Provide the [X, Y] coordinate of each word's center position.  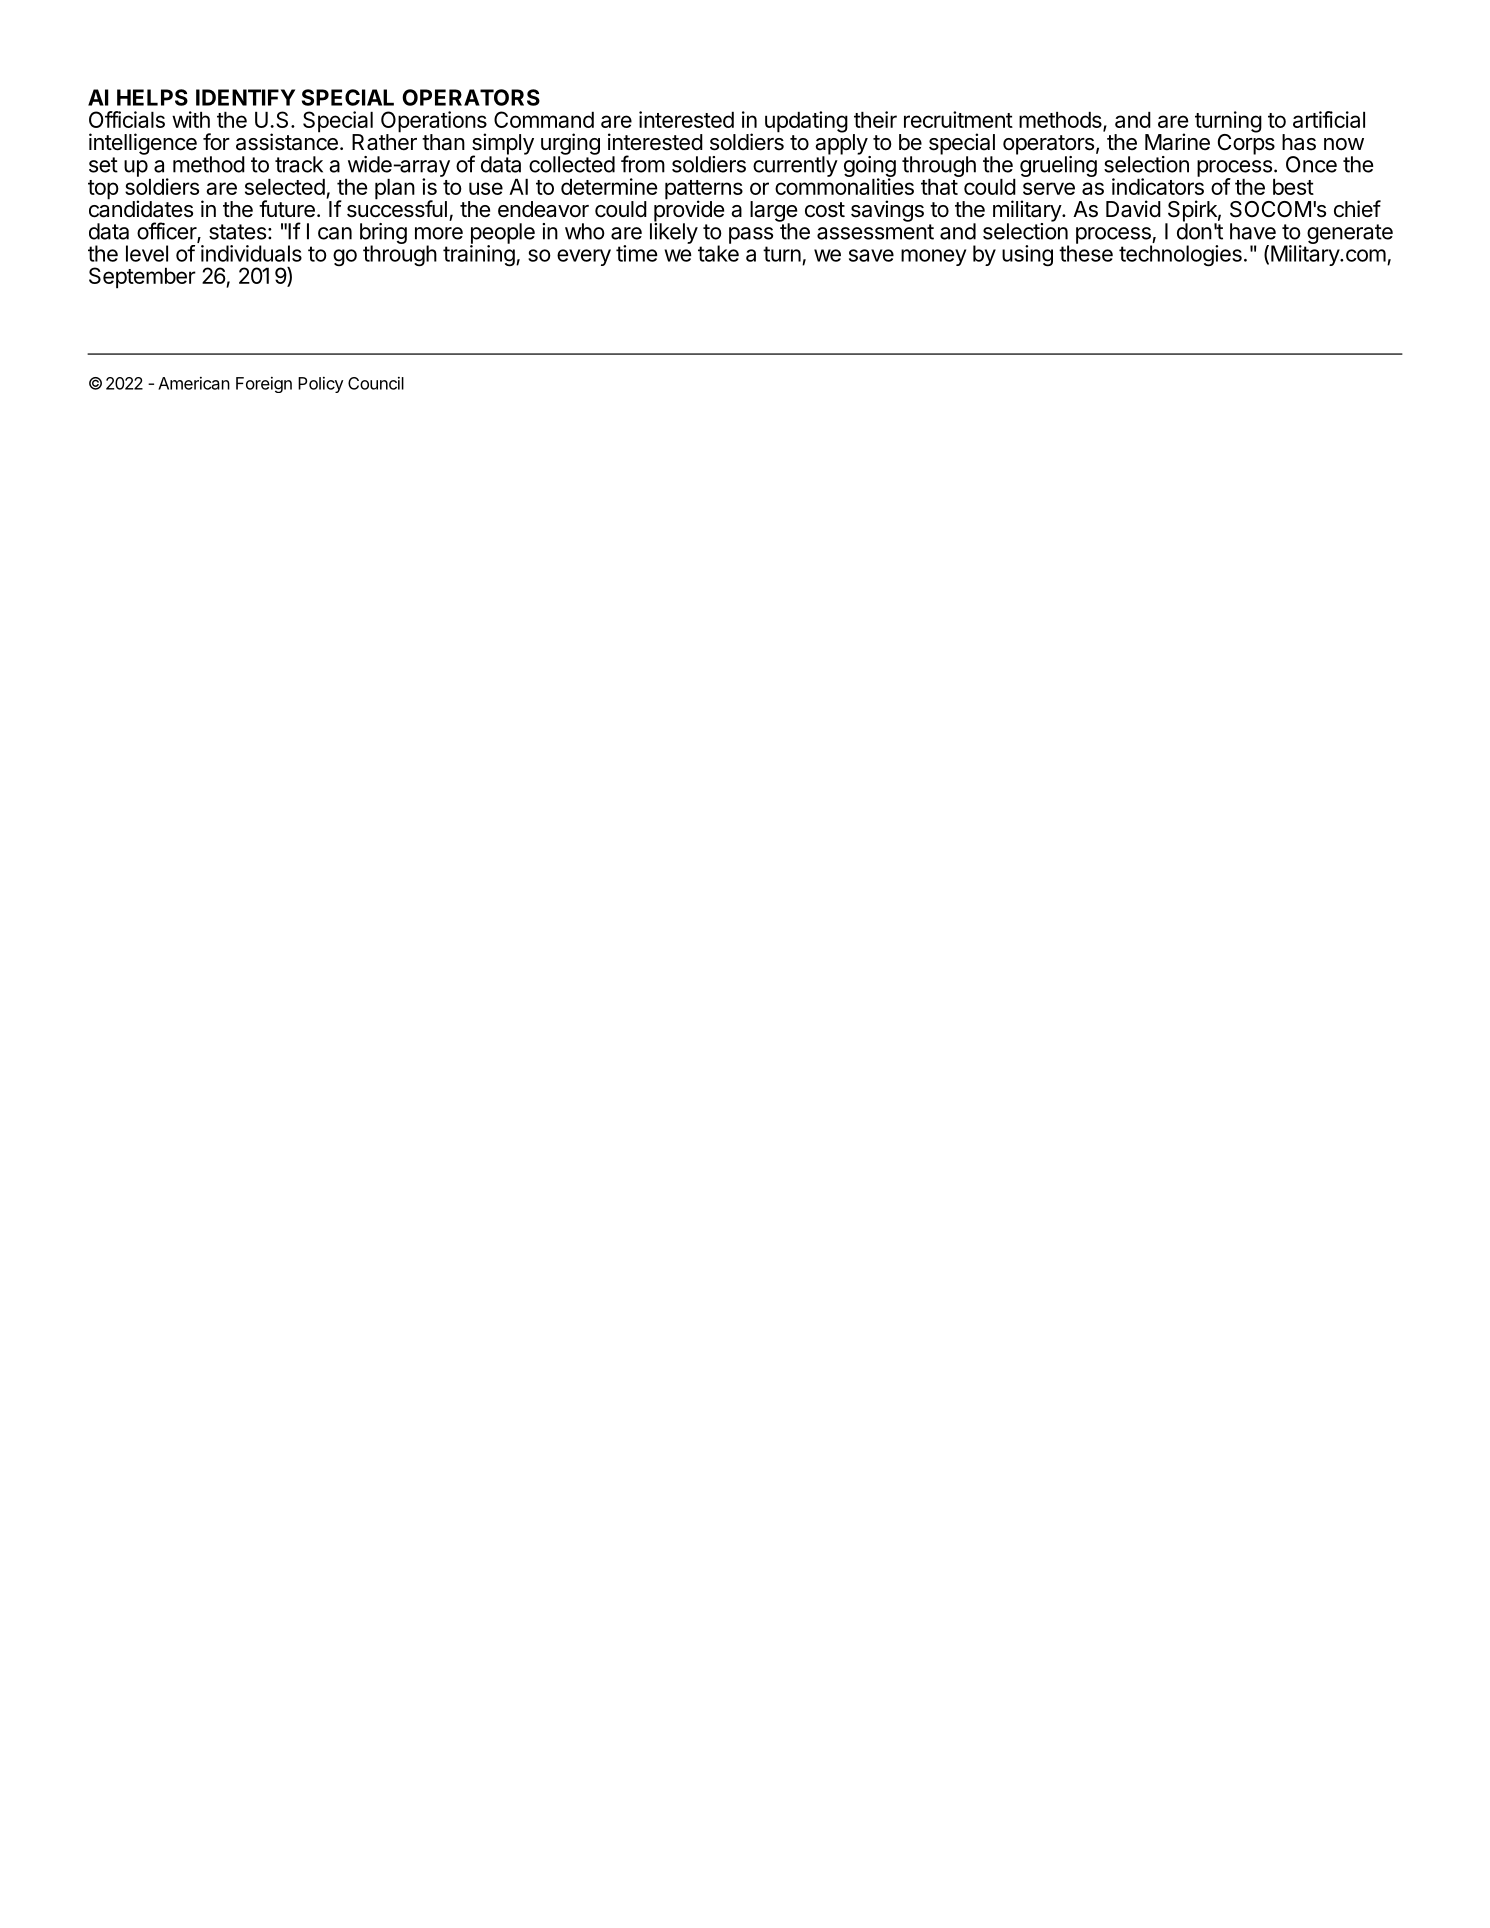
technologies [1180, 256]
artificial [1329, 119]
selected [285, 187]
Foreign [264, 385]
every [584, 257]
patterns [704, 191]
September [142, 278]
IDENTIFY [245, 97]
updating [806, 122]
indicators [1158, 185]
